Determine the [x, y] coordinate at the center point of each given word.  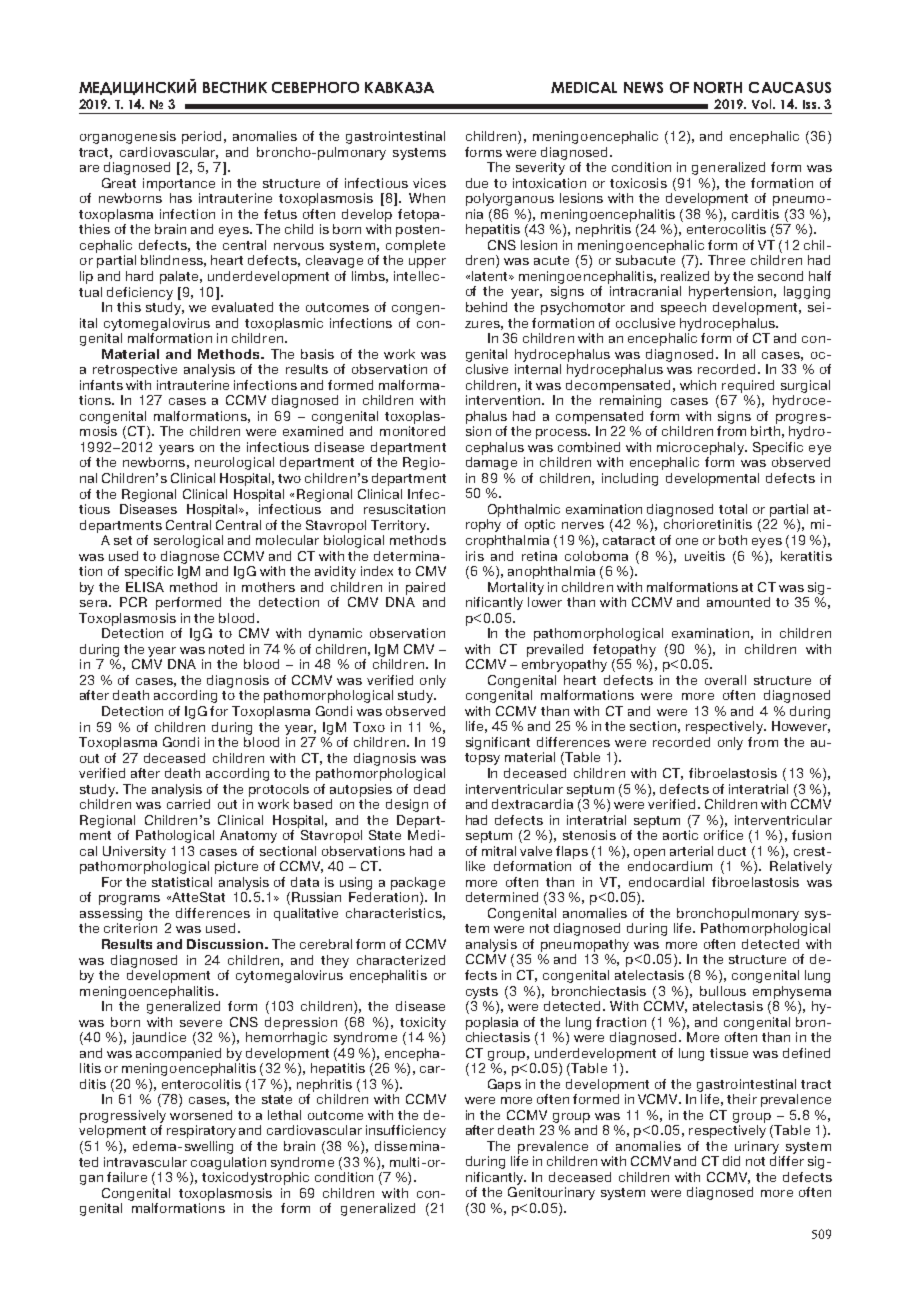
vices [429, 183]
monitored [412, 431]
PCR [133, 602]
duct [732, 851]
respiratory [201, 1131]
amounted [738, 602]
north [718, 87]
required [748, 386]
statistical [182, 882]
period [201, 137]
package [418, 883]
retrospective [135, 370]
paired [425, 588]
